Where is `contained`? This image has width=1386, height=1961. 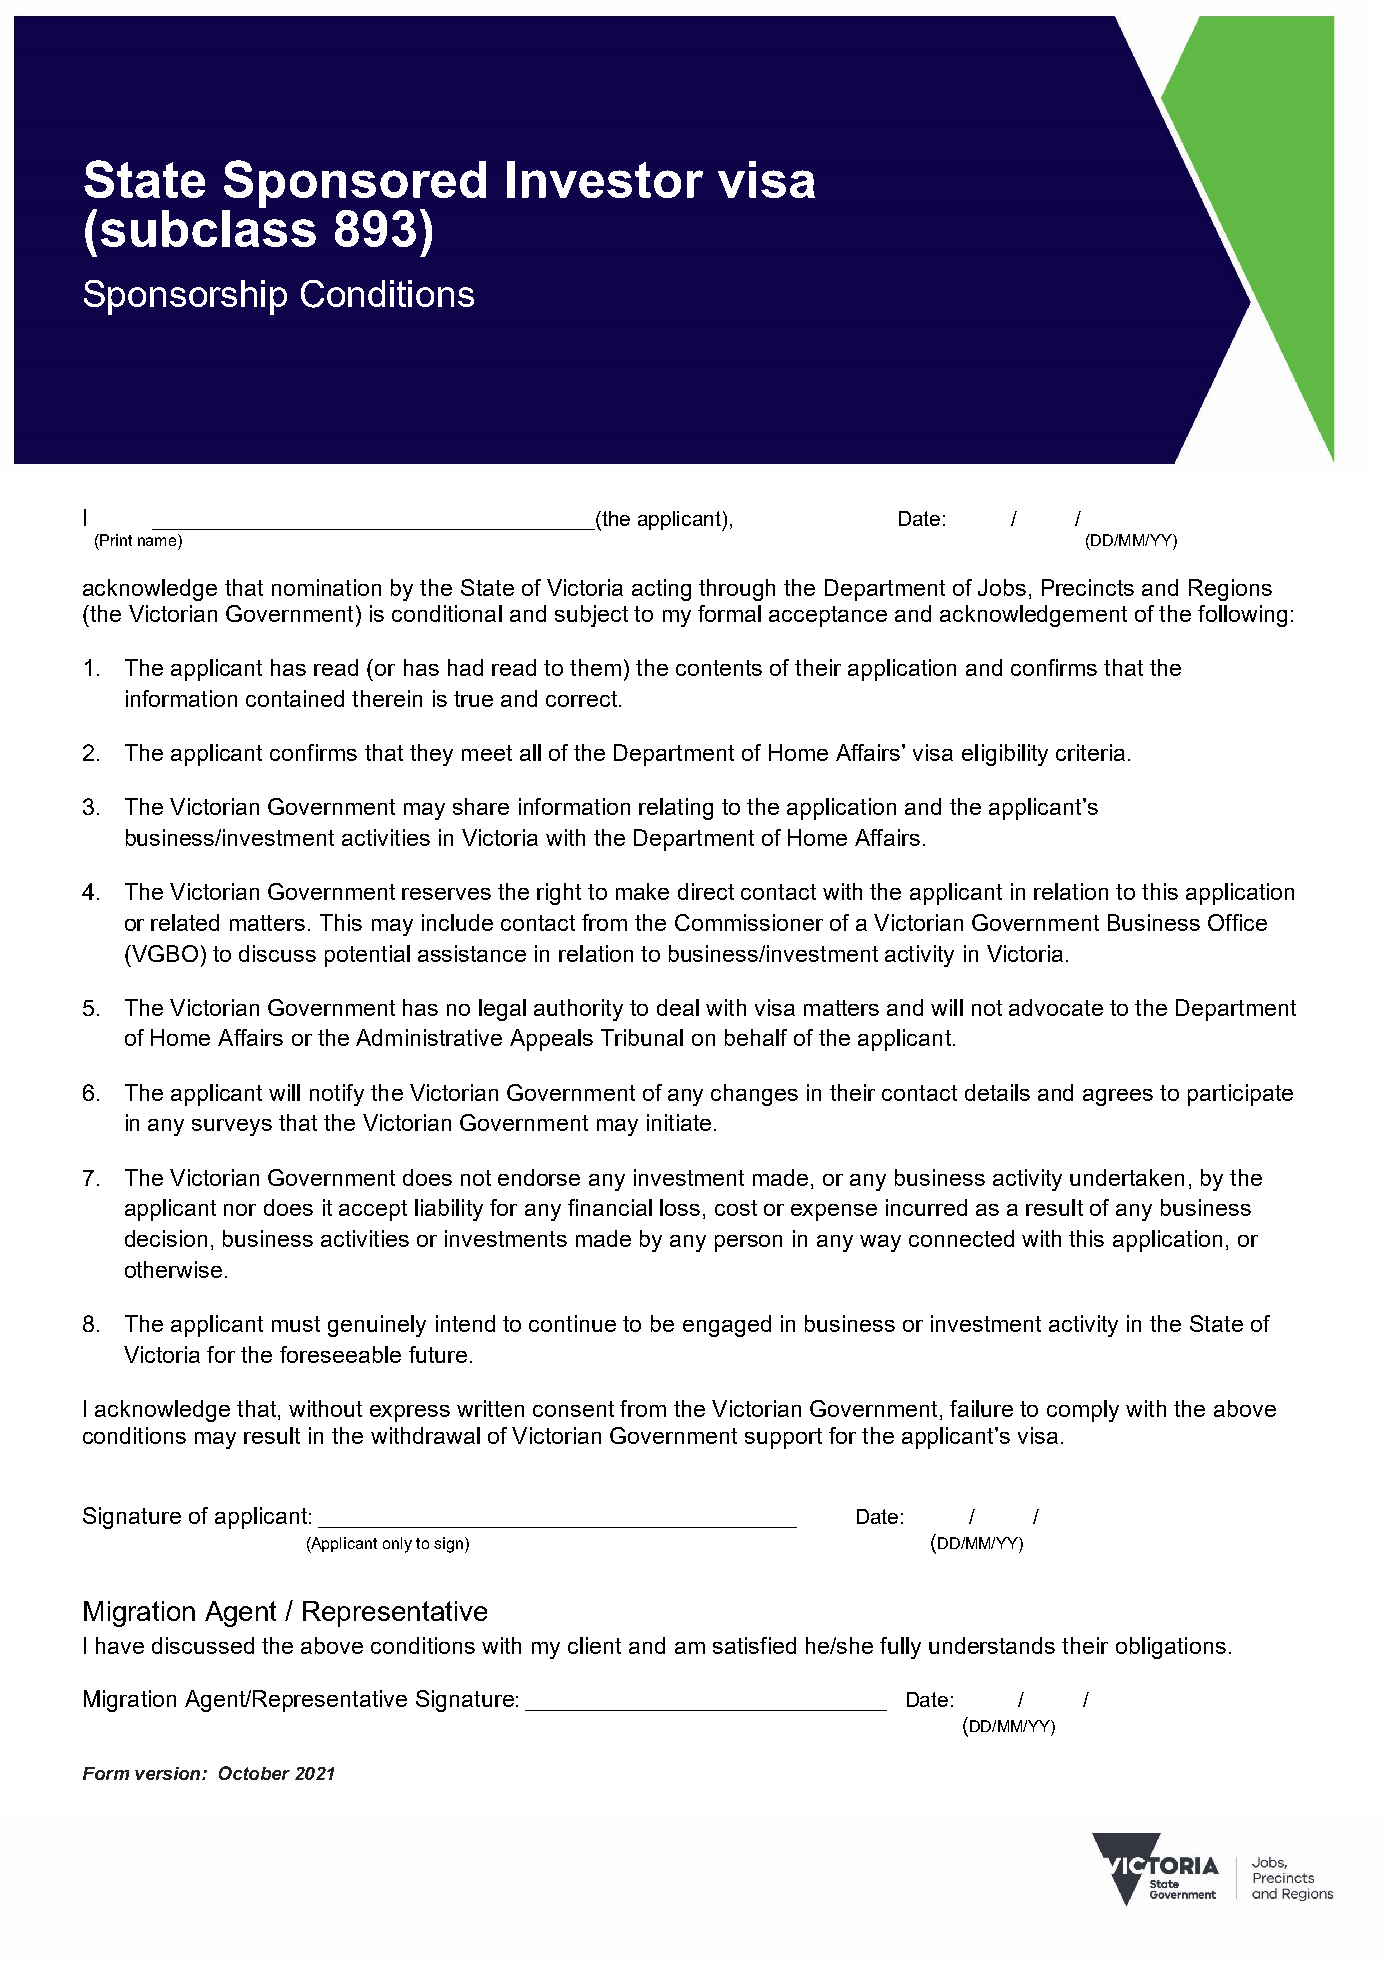 contained is located at coordinates (295, 698).
